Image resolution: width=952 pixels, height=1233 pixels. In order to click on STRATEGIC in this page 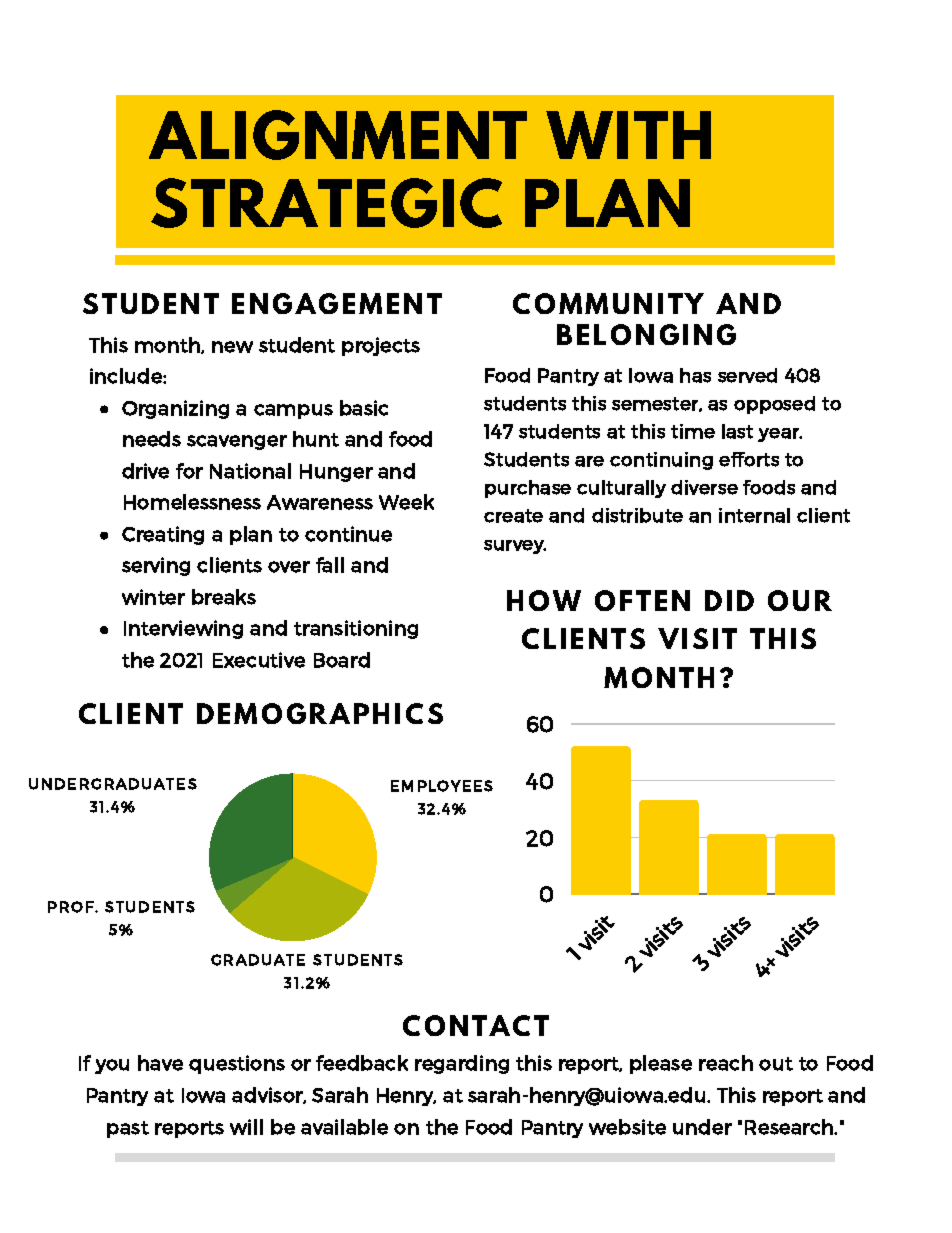, I will do `click(326, 203)`.
